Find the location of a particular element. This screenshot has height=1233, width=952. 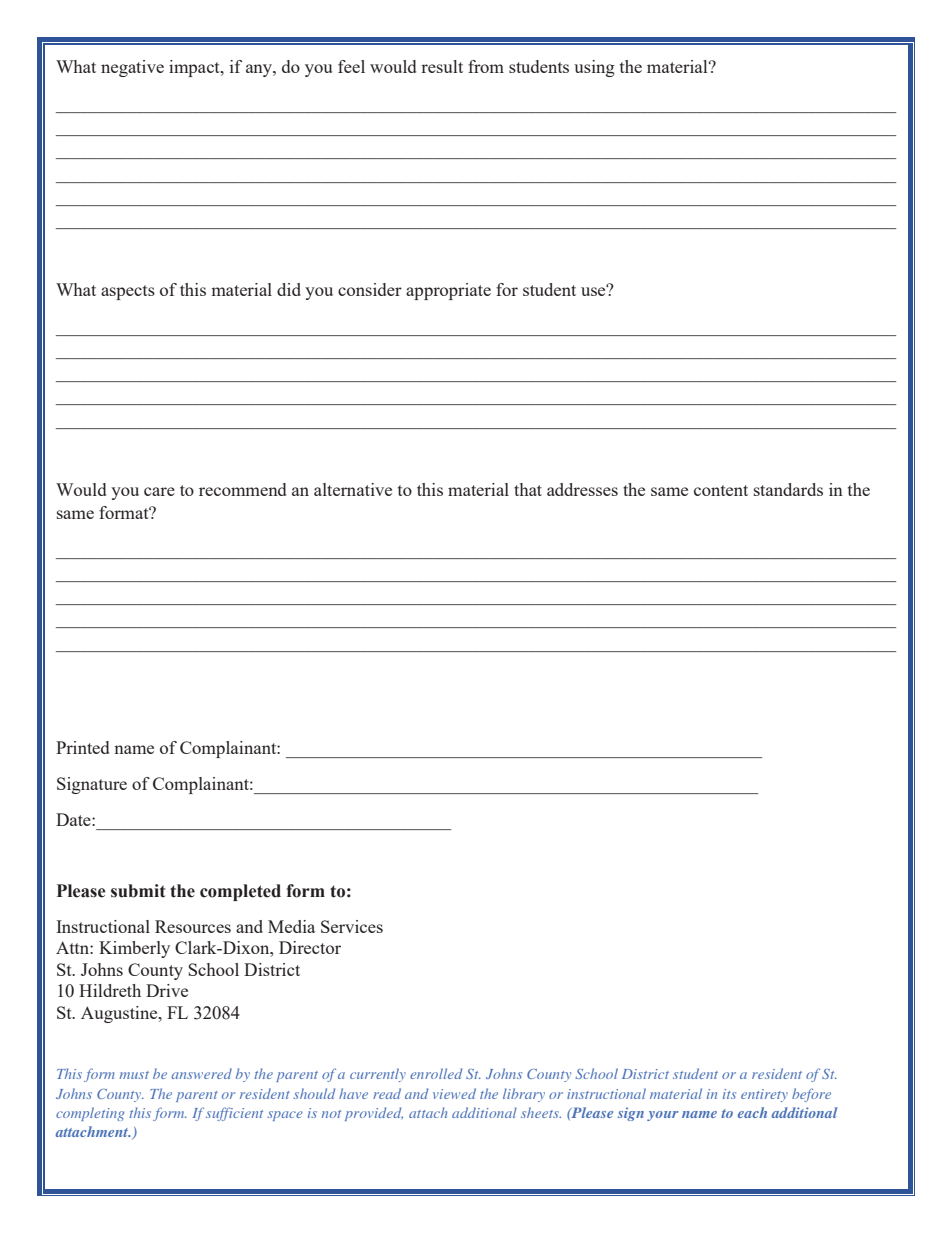

its is located at coordinates (729, 1094).
